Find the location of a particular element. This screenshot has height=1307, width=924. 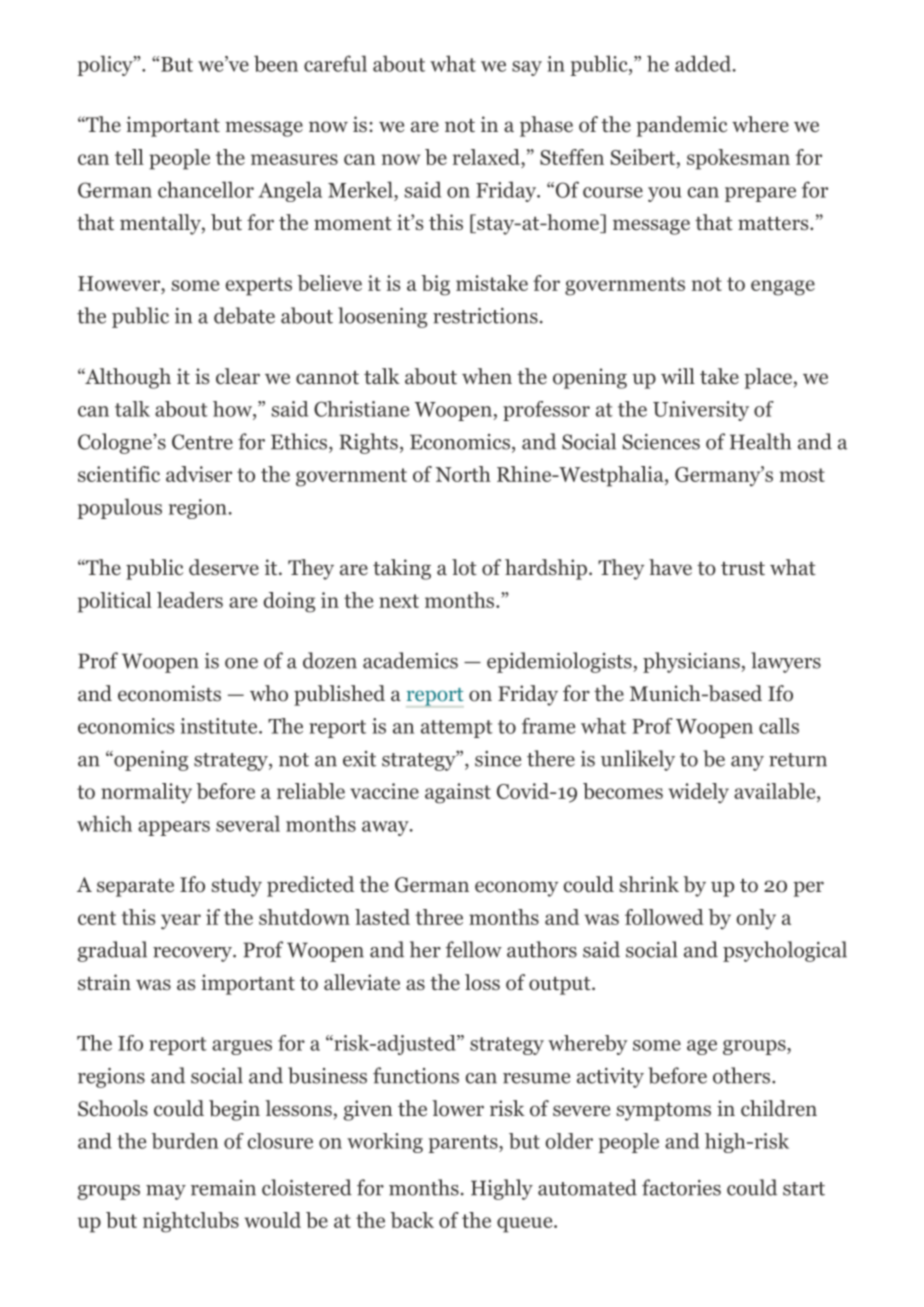

policy is located at coordinates (106, 65).
